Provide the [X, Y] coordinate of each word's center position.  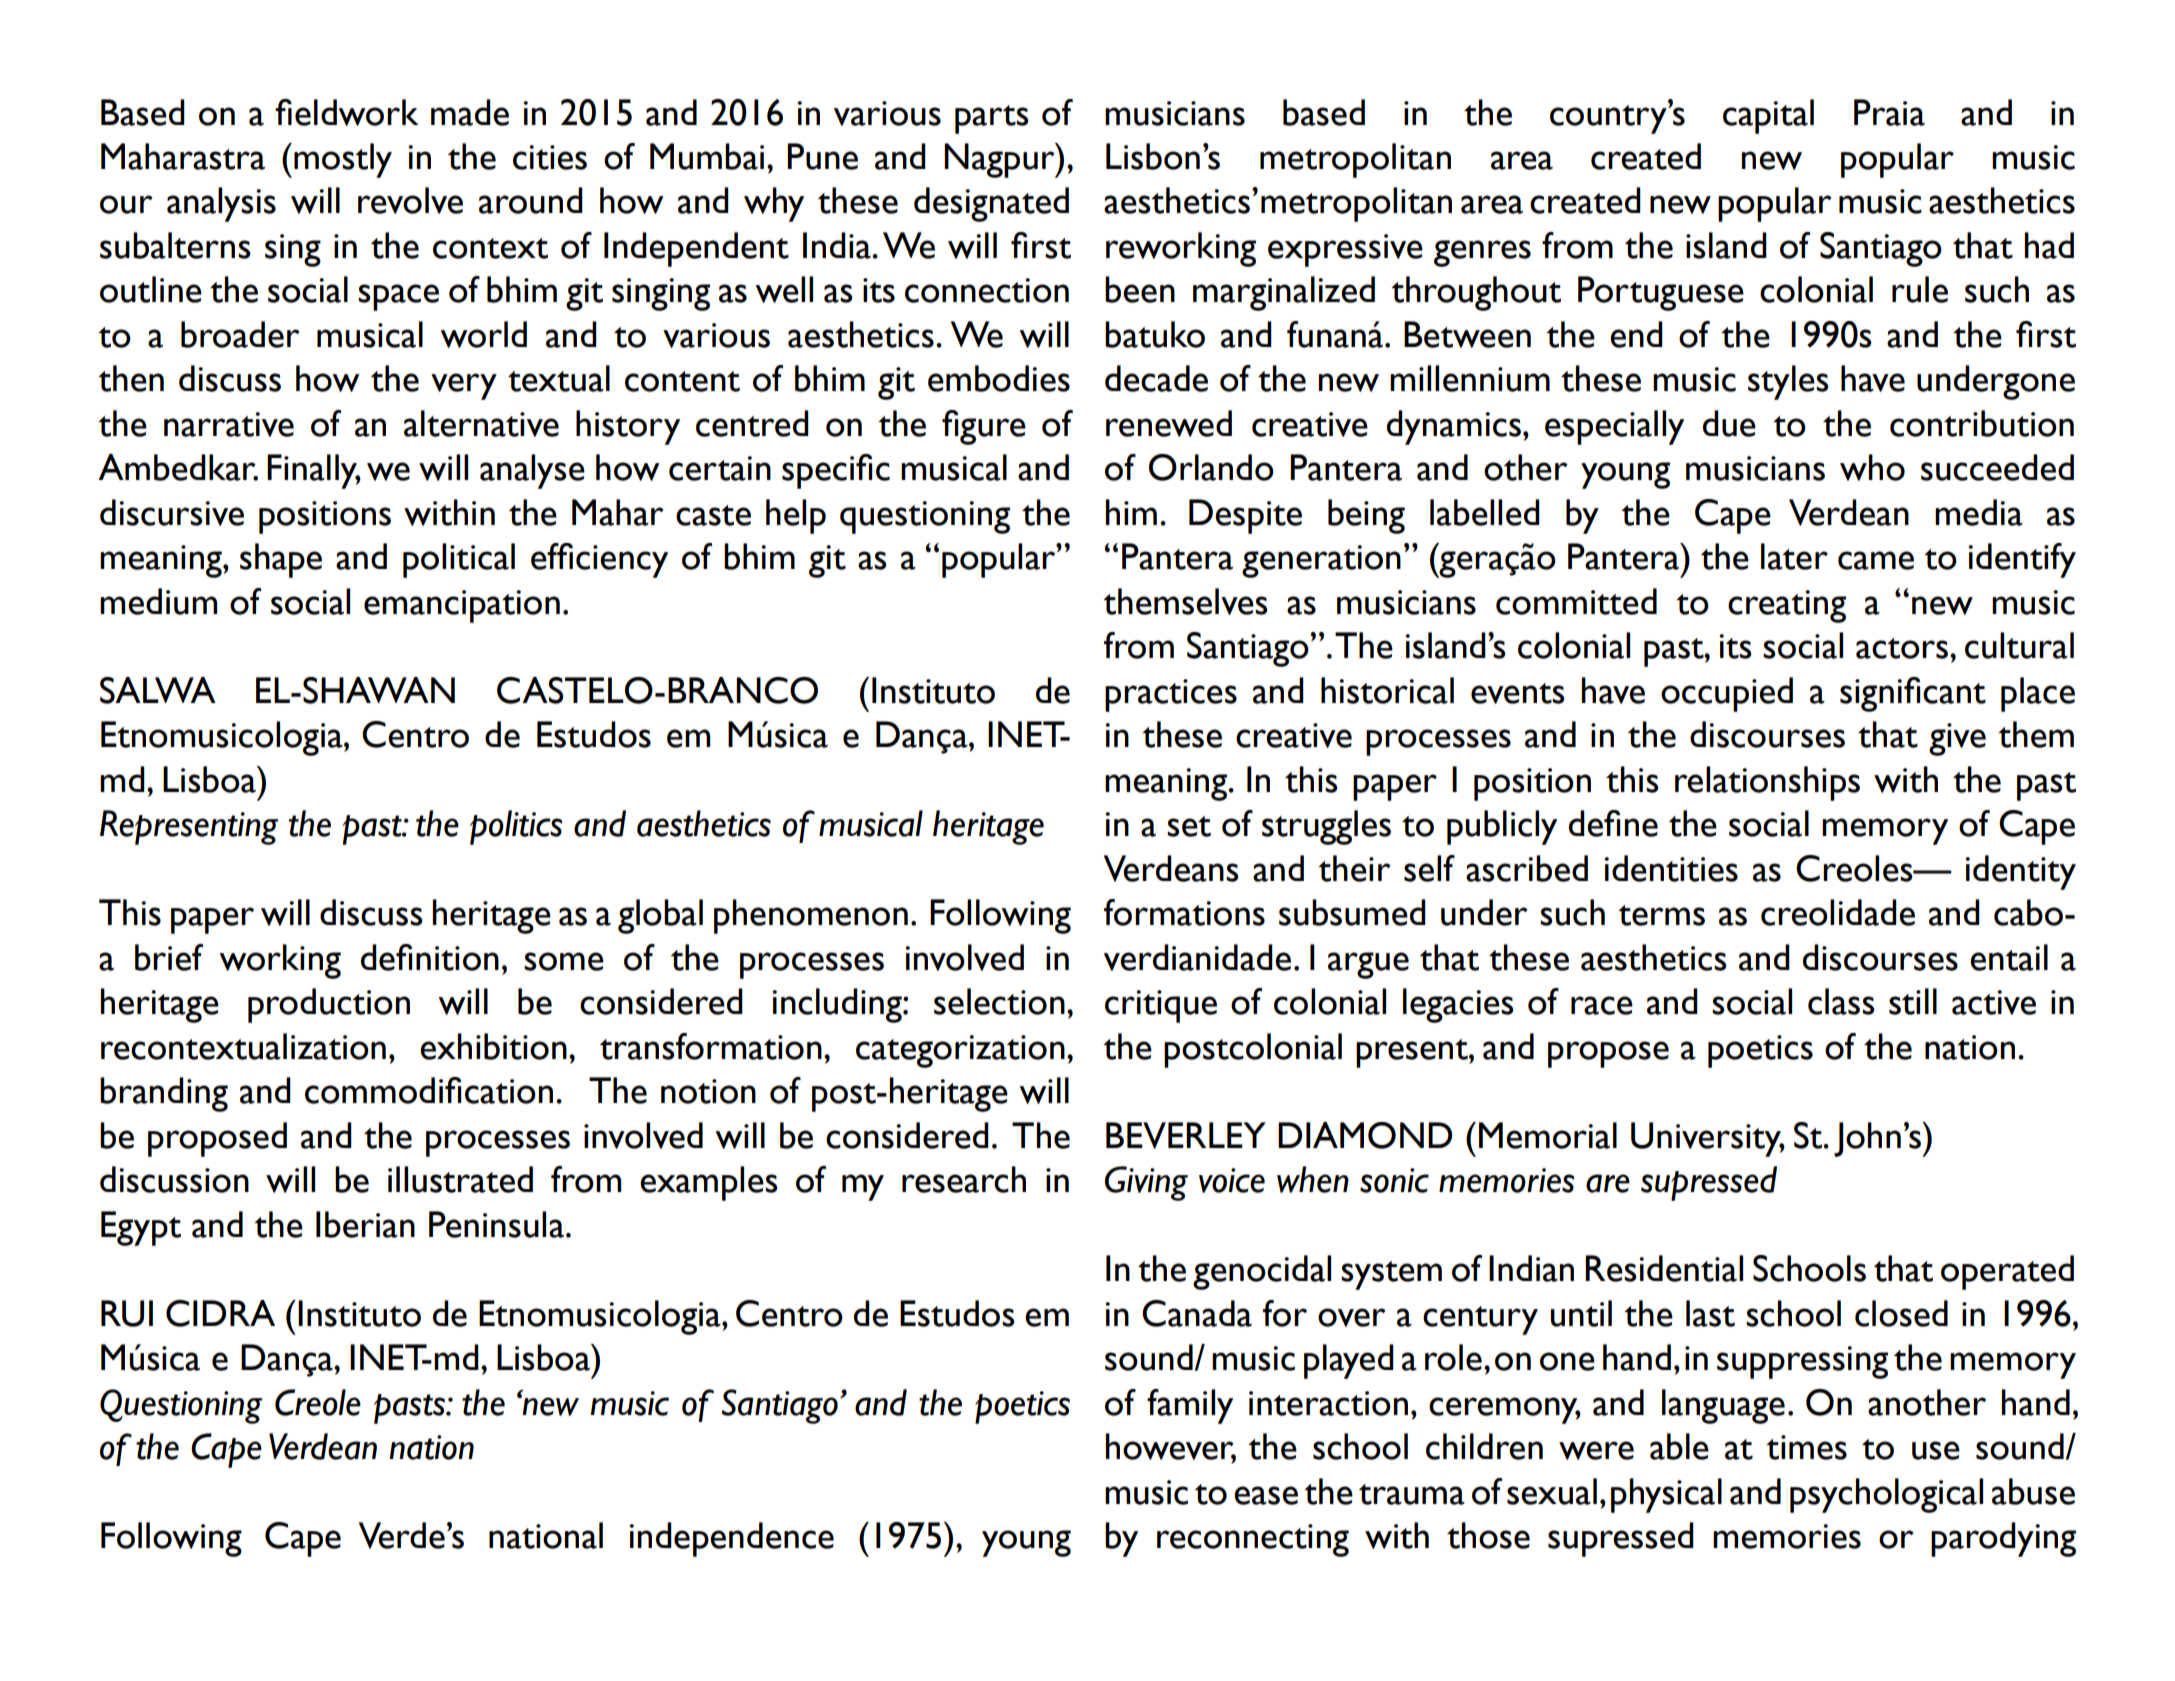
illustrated [460, 1179]
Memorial [1548, 1135]
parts [992, 119]
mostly [343, 160]
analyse [532, 471]
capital [1768, 116]
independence [731, 1539]
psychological [1886, 1495]
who [1872, 467]
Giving [1146, 1183]
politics [516, 827]
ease [1266, 1495]
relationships [1767, 783]
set [1189, 826]
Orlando [1211, 467]
